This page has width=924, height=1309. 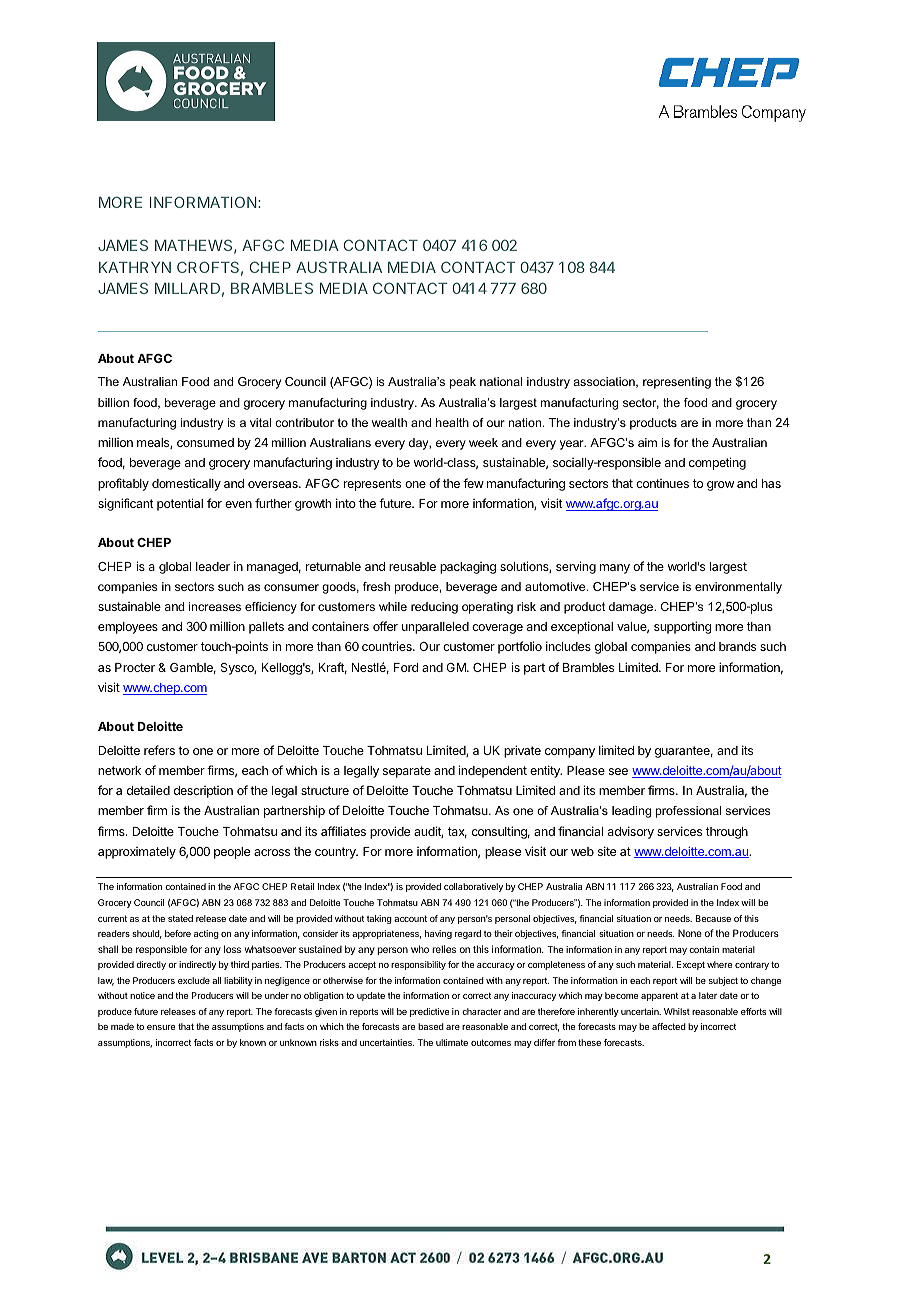 What do you see at coordinates (468, 568) in the page?
I see `packaging` at bounding box center [468, 568].
